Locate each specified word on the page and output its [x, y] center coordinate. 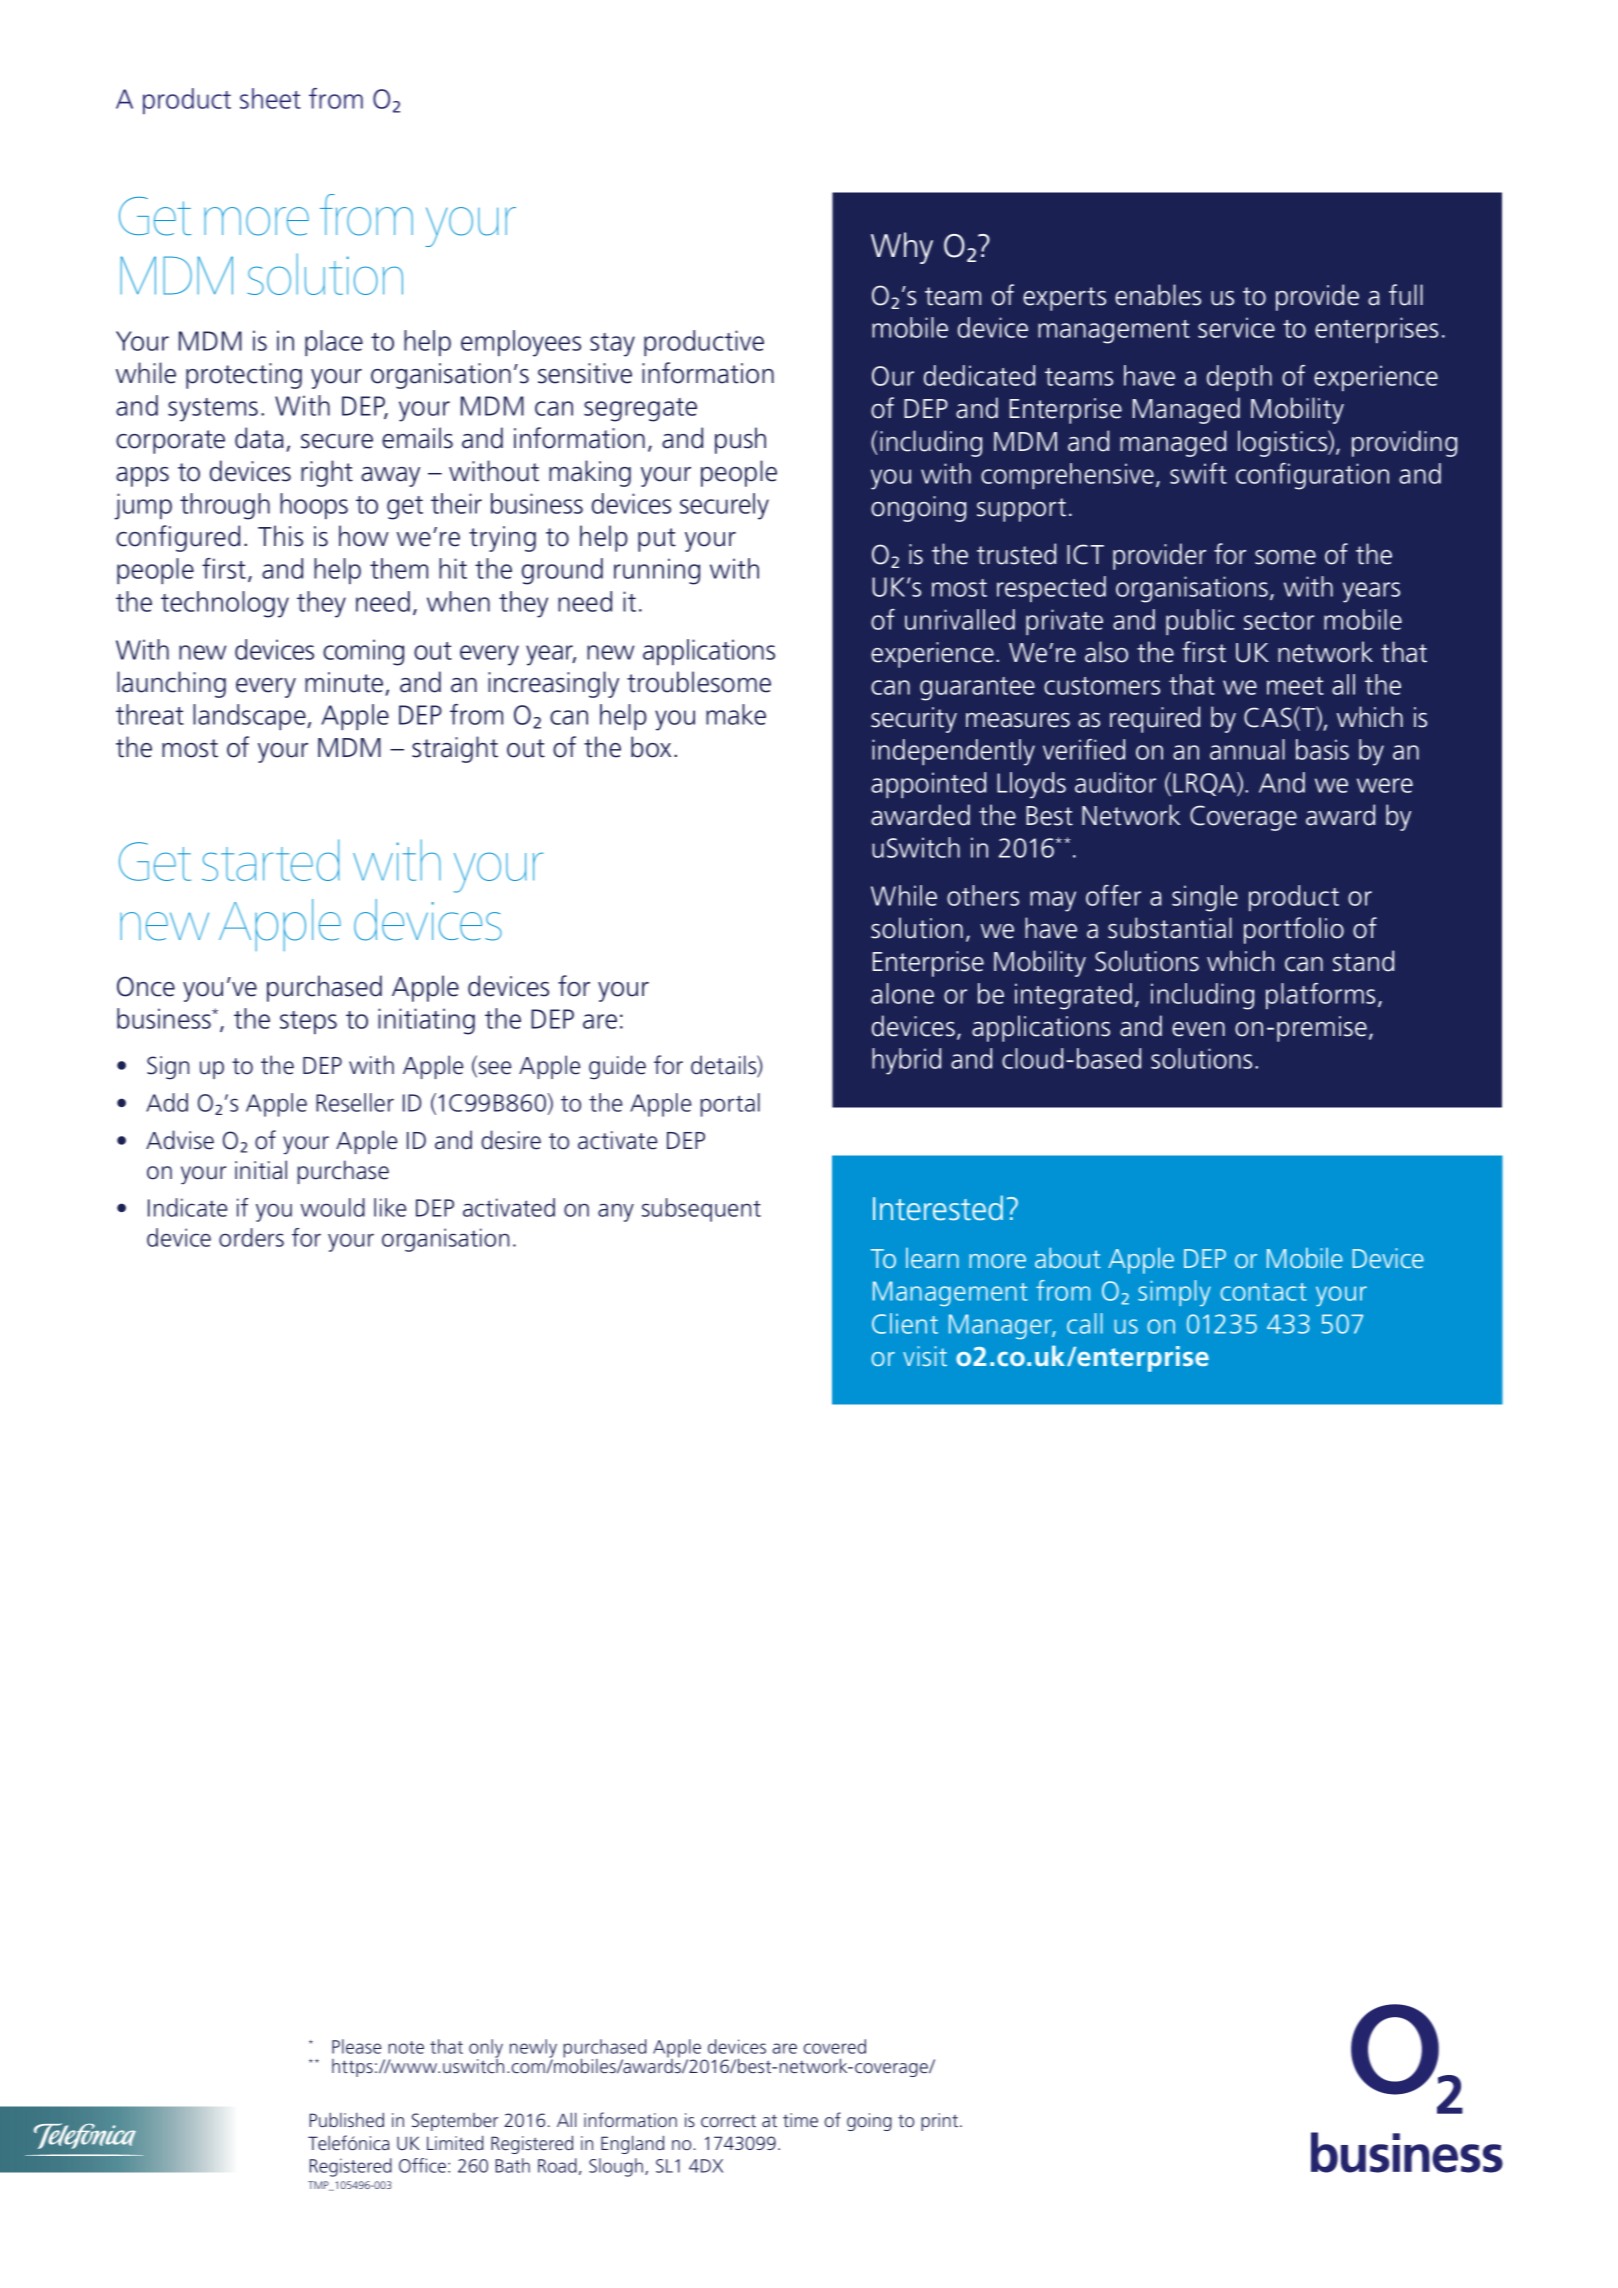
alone [902, 993]
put [657, 540]
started [271, 860]
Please [356, 2046]
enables [1158, 295]
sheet [270, 98]
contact [1263, 1292]
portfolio [1294, 930]
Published [346, 2119]
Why [902, 248]
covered [835, 2046]
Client [905, 1323]
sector [1279, 621]
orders [251, 1237]
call [1085, 1323]
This [280, 536]
